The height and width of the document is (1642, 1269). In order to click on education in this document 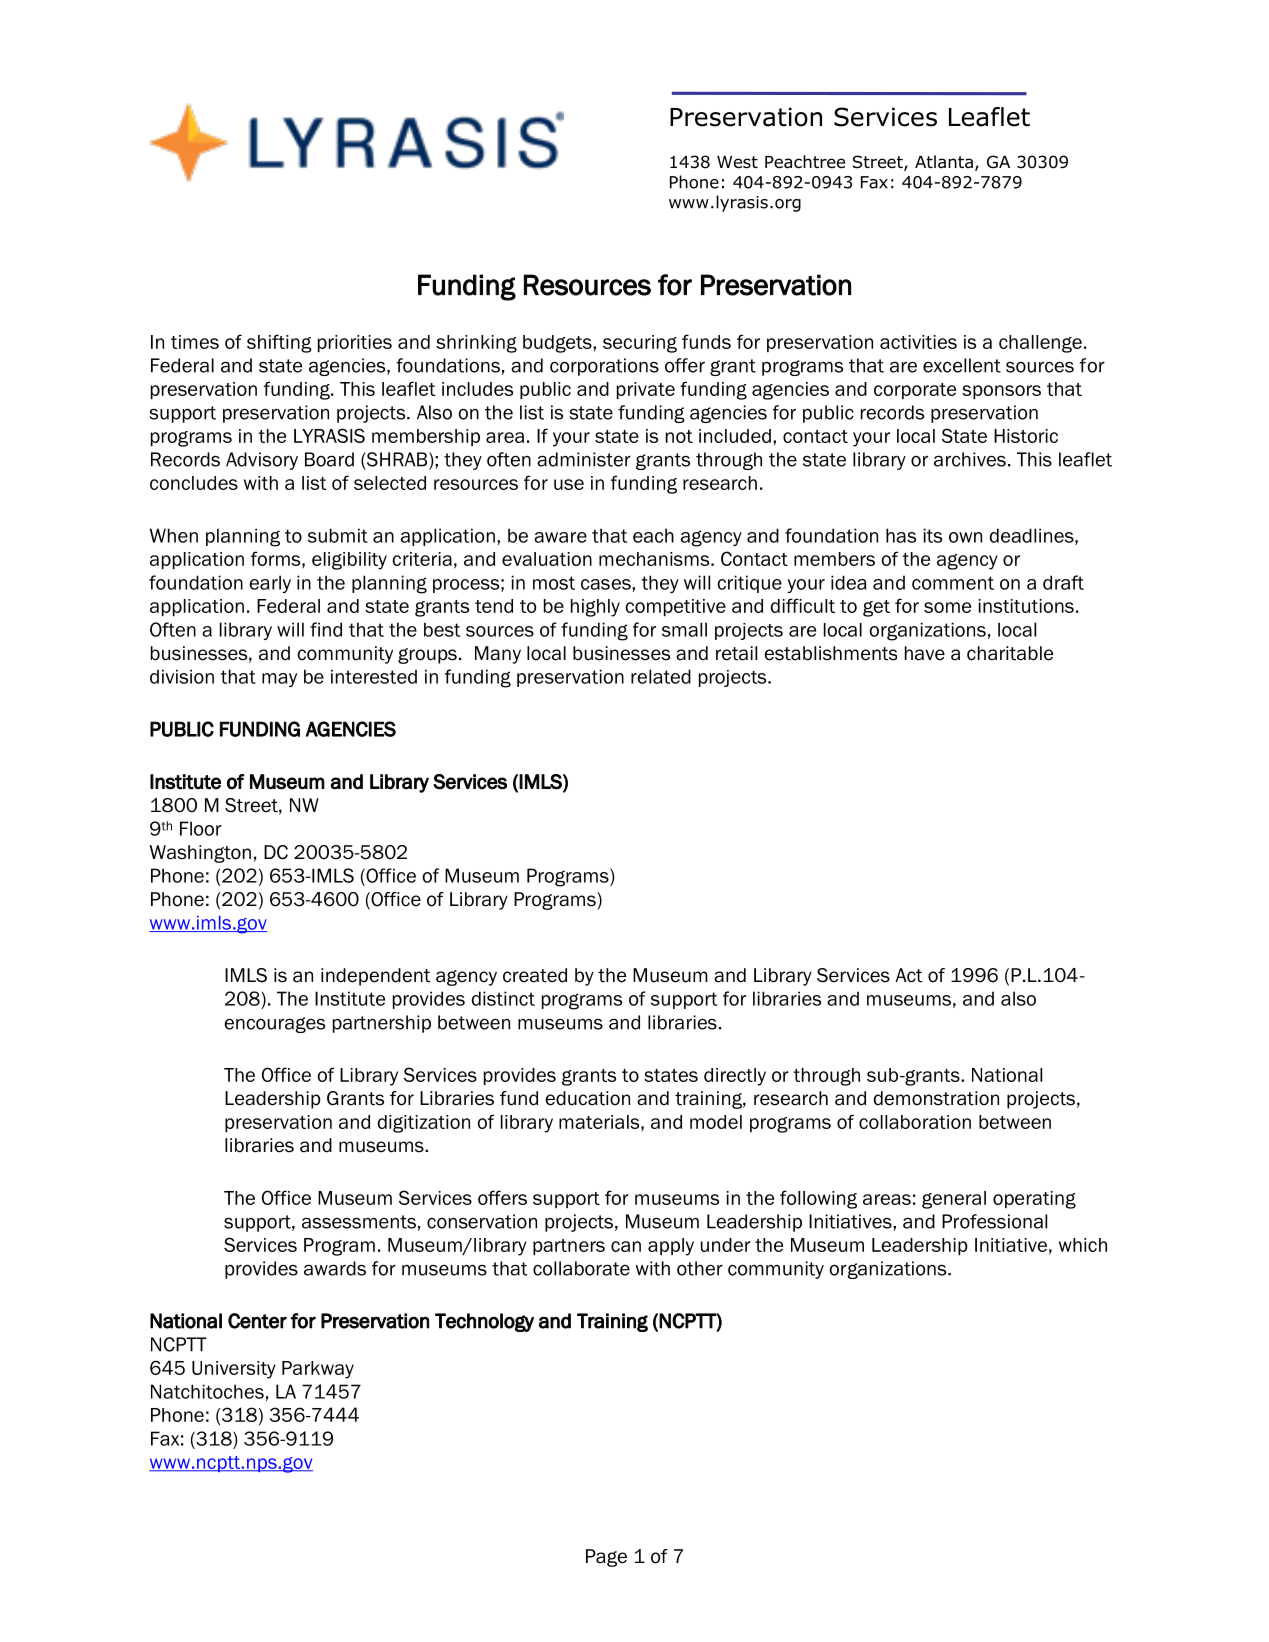, I will do `click(588, 1098)`.
